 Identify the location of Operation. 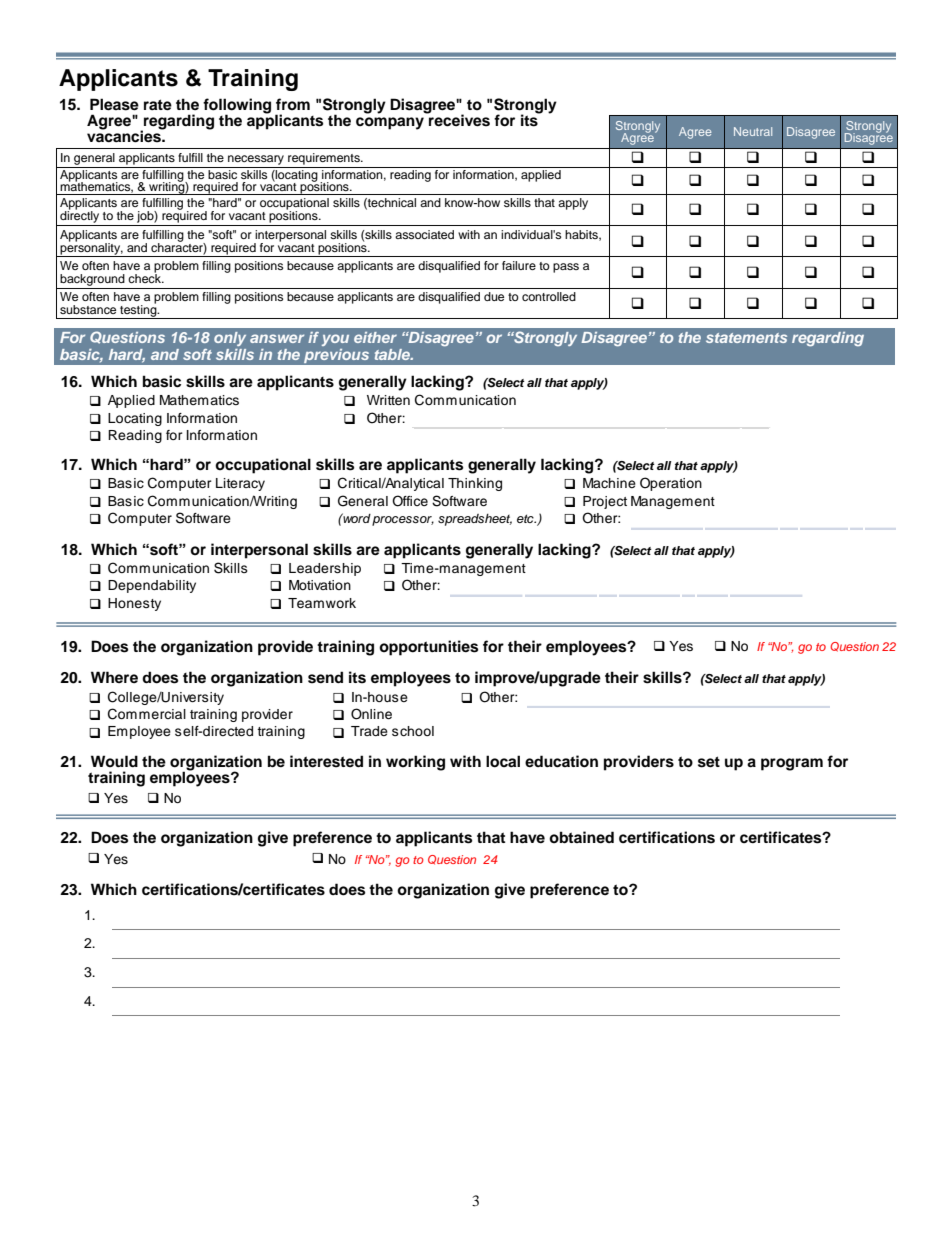
(671, 484).
